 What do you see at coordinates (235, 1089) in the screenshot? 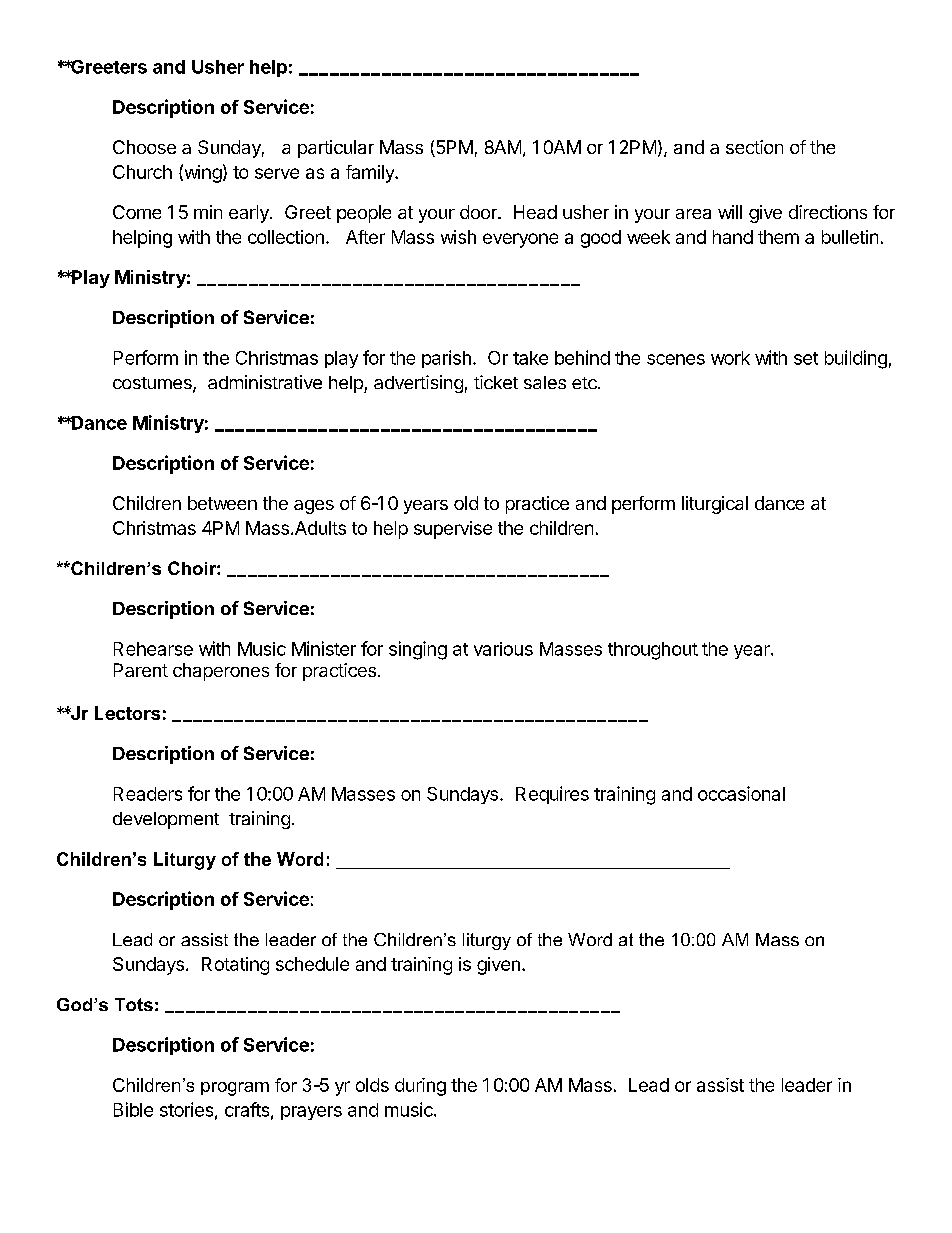
I see `program` at bounding box center [235, 1089].
